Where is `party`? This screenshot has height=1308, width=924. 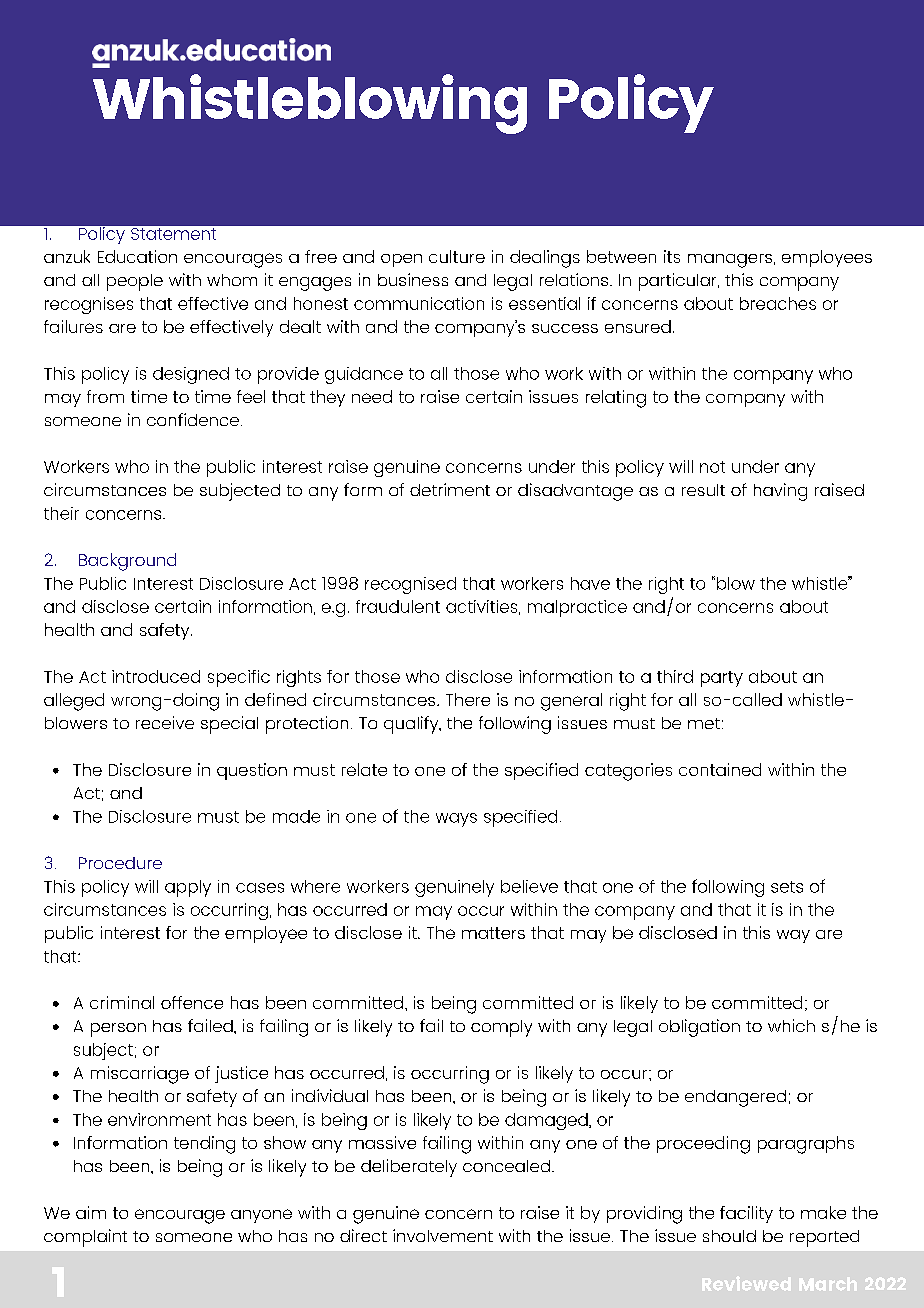 party is located at coordinates (722, 679).
